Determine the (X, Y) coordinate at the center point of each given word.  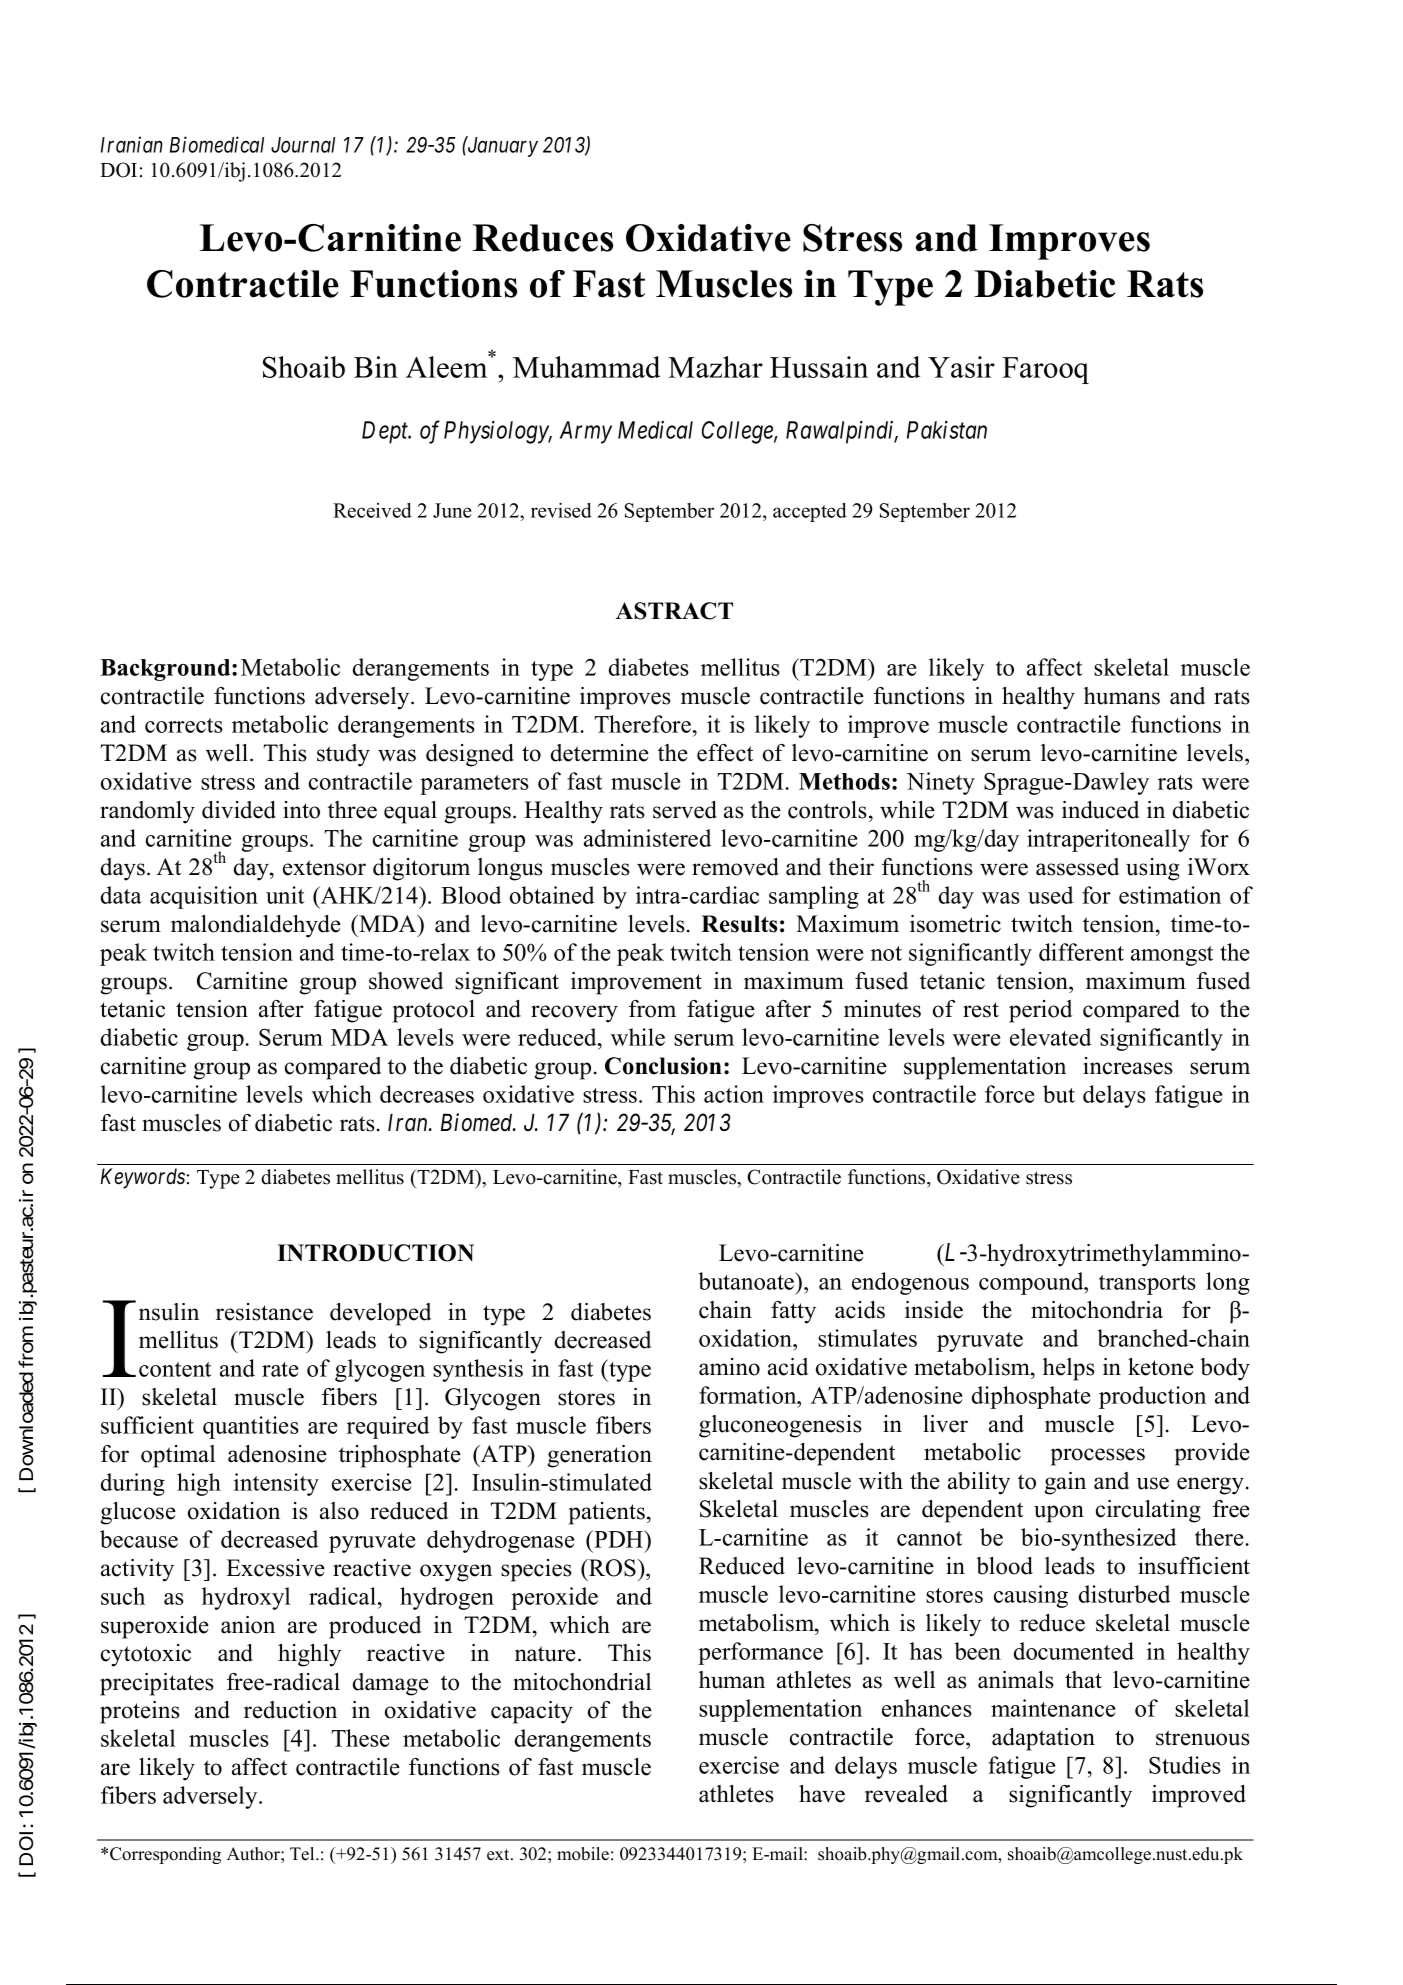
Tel (303, 1854)
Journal (303, 145)
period (1040, 1011)
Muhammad (586, 367)
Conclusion (663, 1066)
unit (285, 895)
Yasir (961, 367)
